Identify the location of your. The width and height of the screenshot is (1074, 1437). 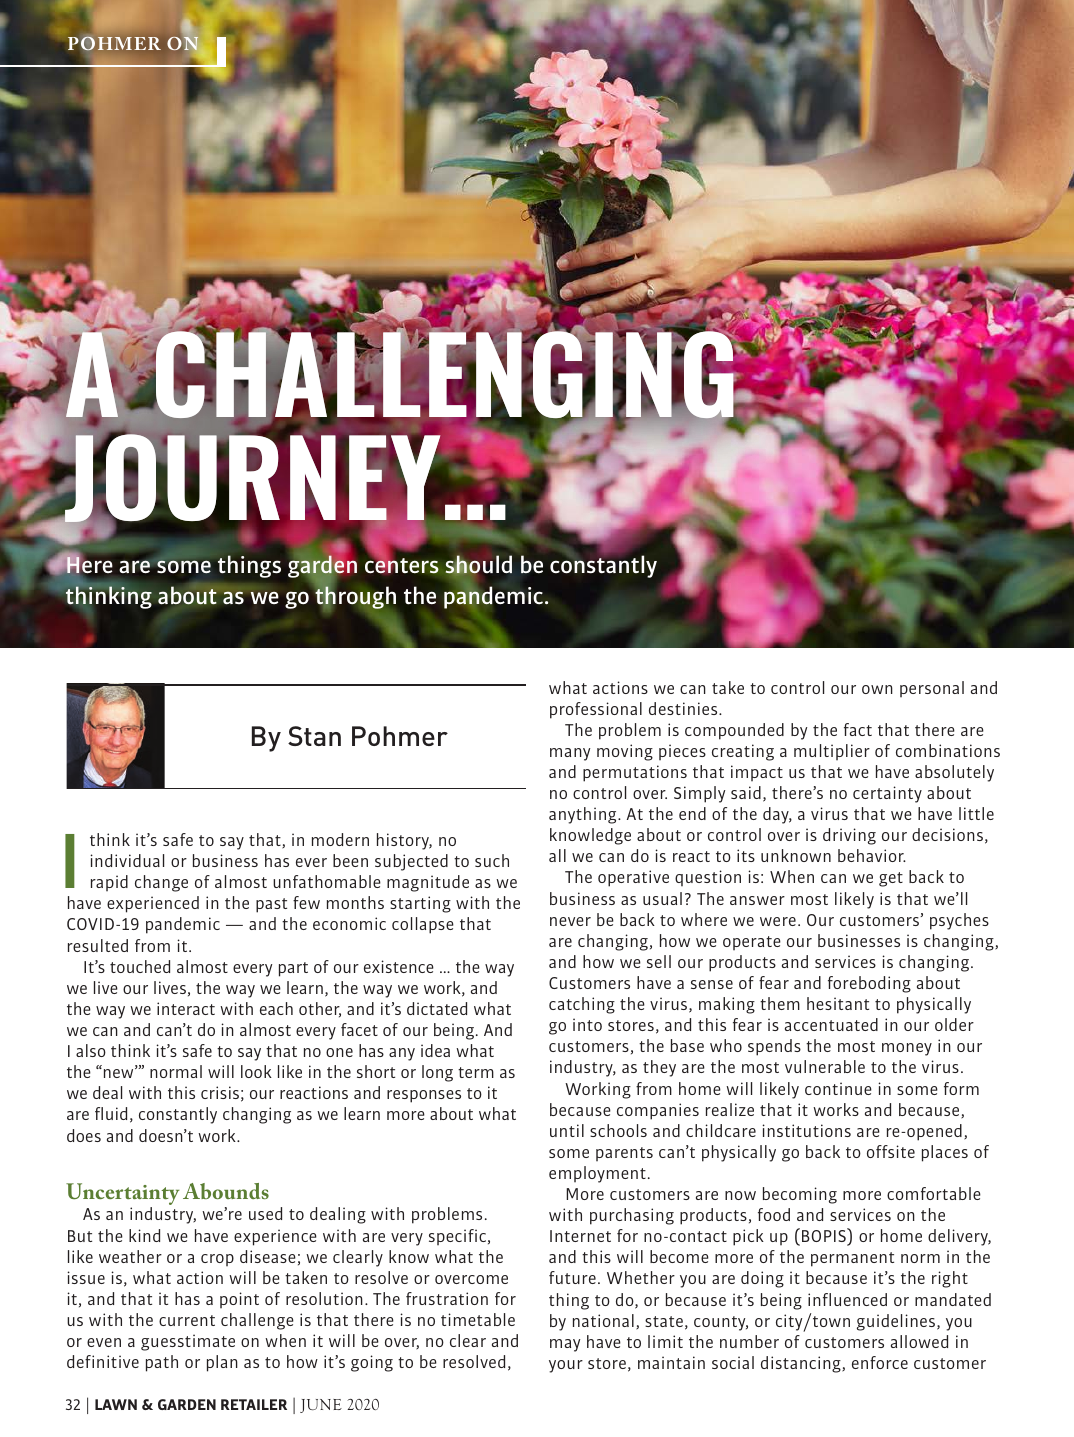
(566, 1366).
